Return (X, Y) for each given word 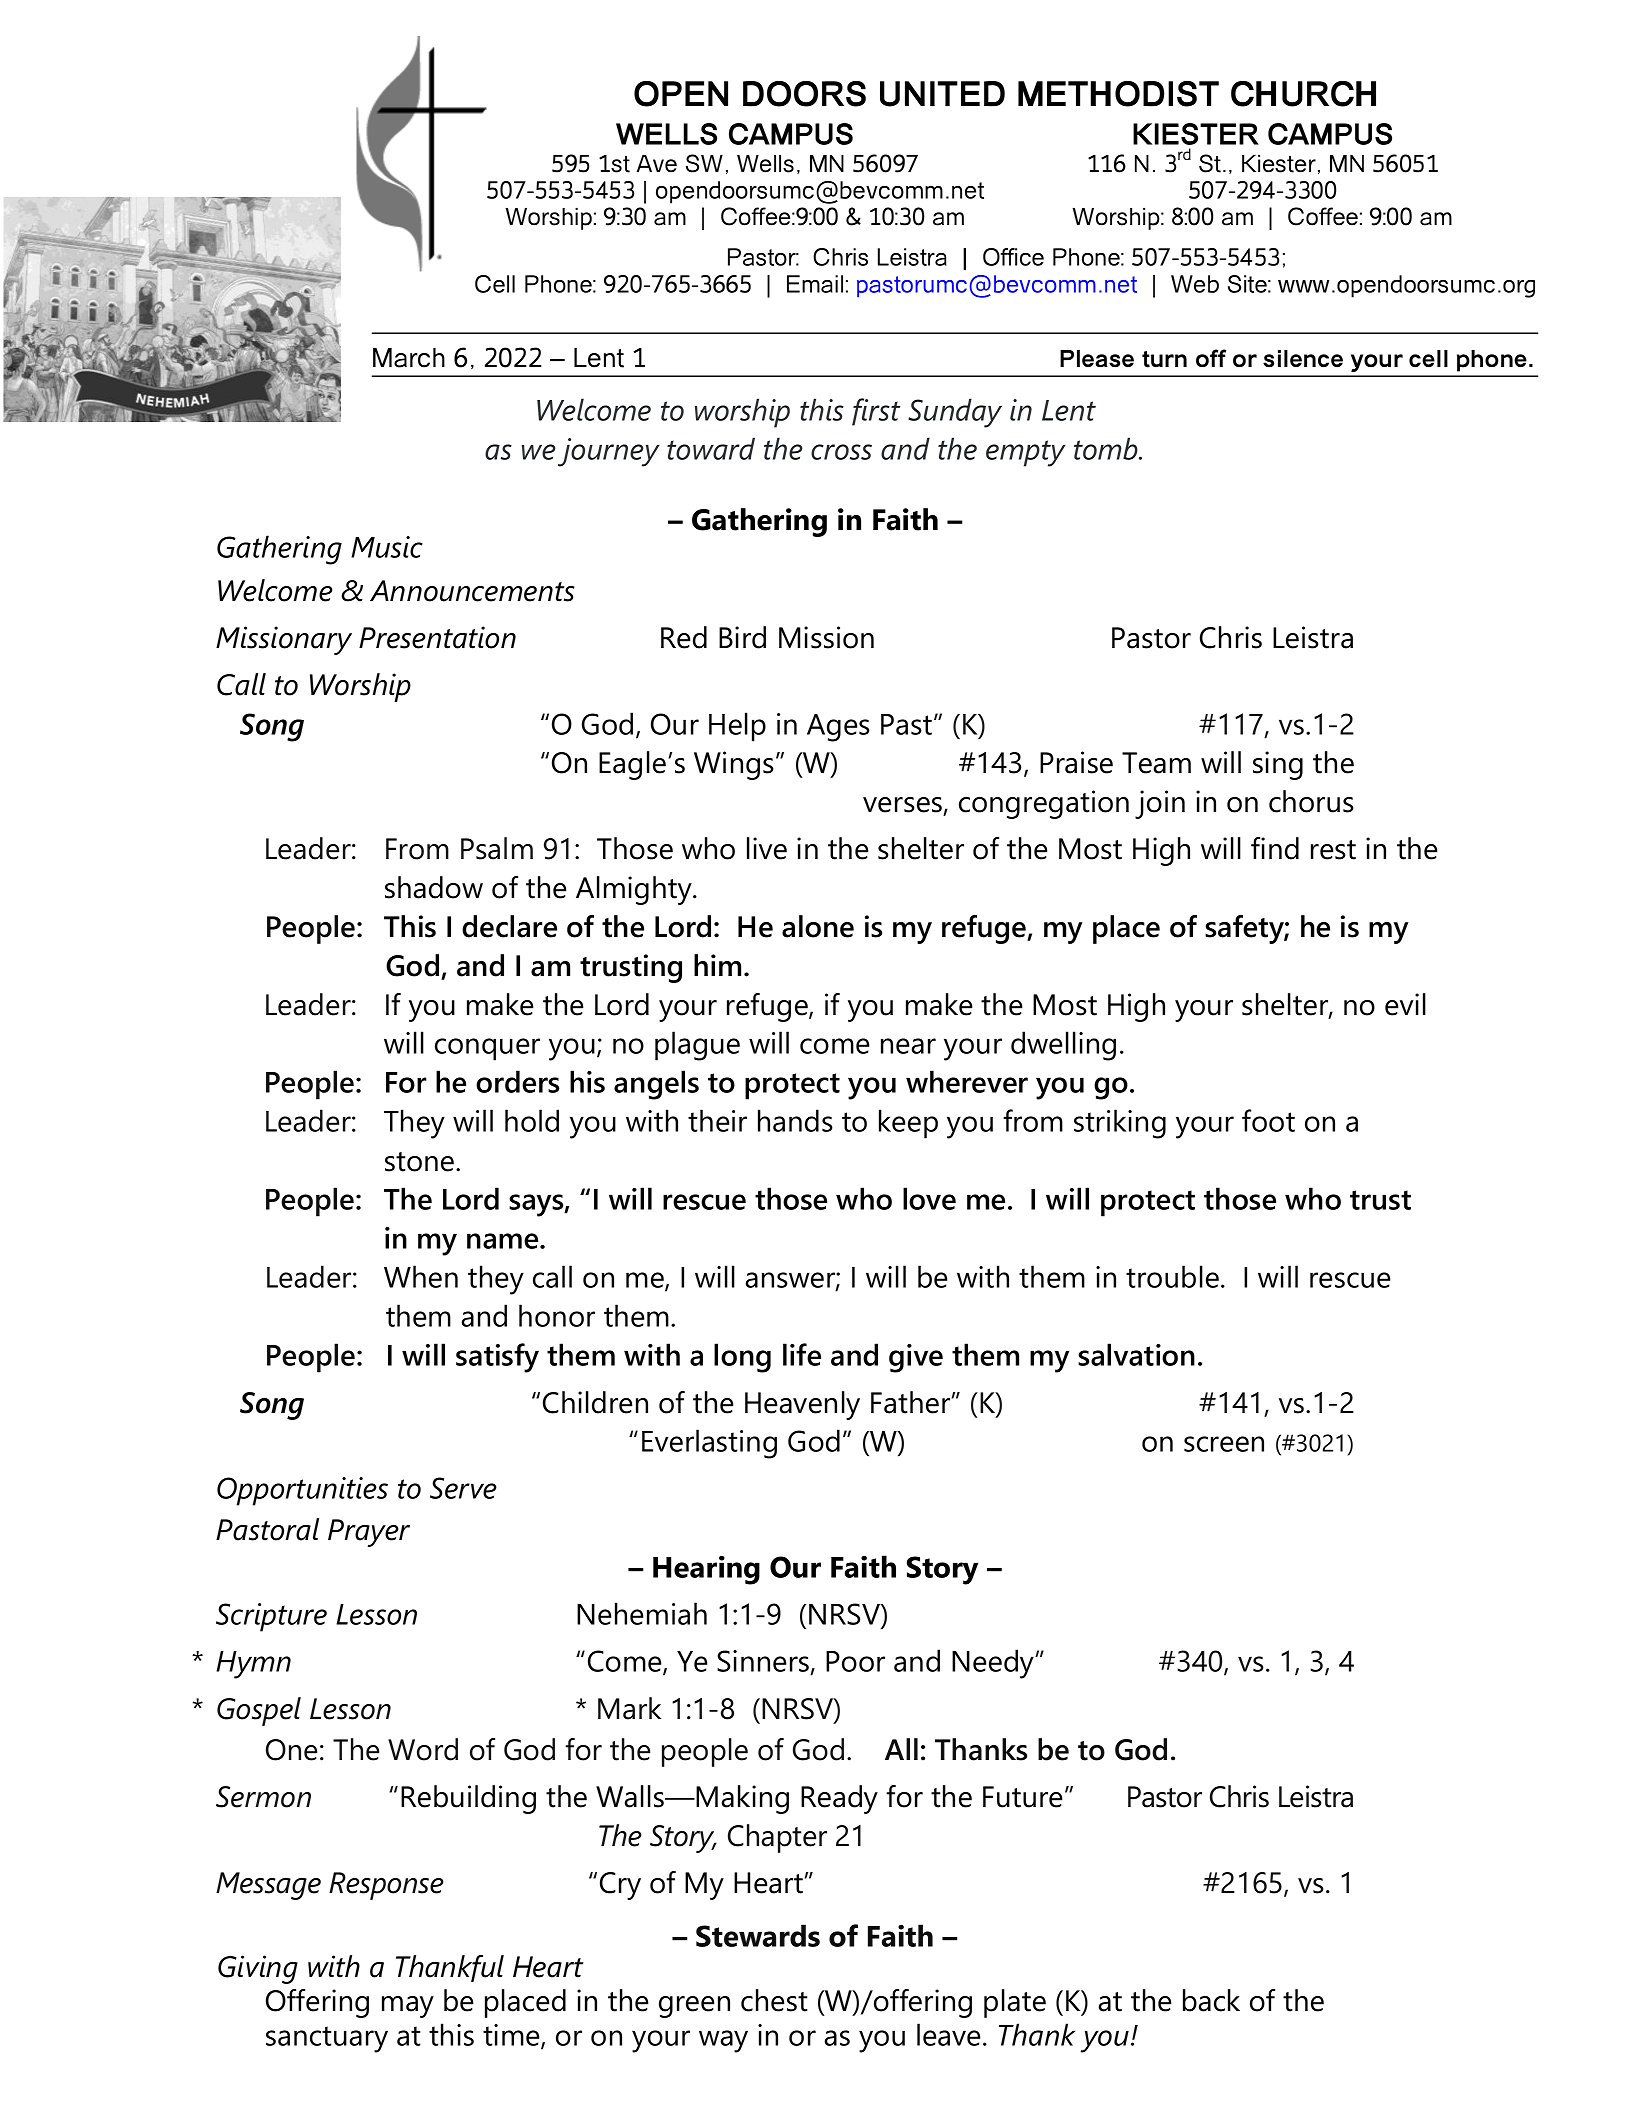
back (1211, 2000)
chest (774, 2000)
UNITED (942, 94)
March (409, 358)
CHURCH (1303, 94)
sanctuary (327, 2039)
